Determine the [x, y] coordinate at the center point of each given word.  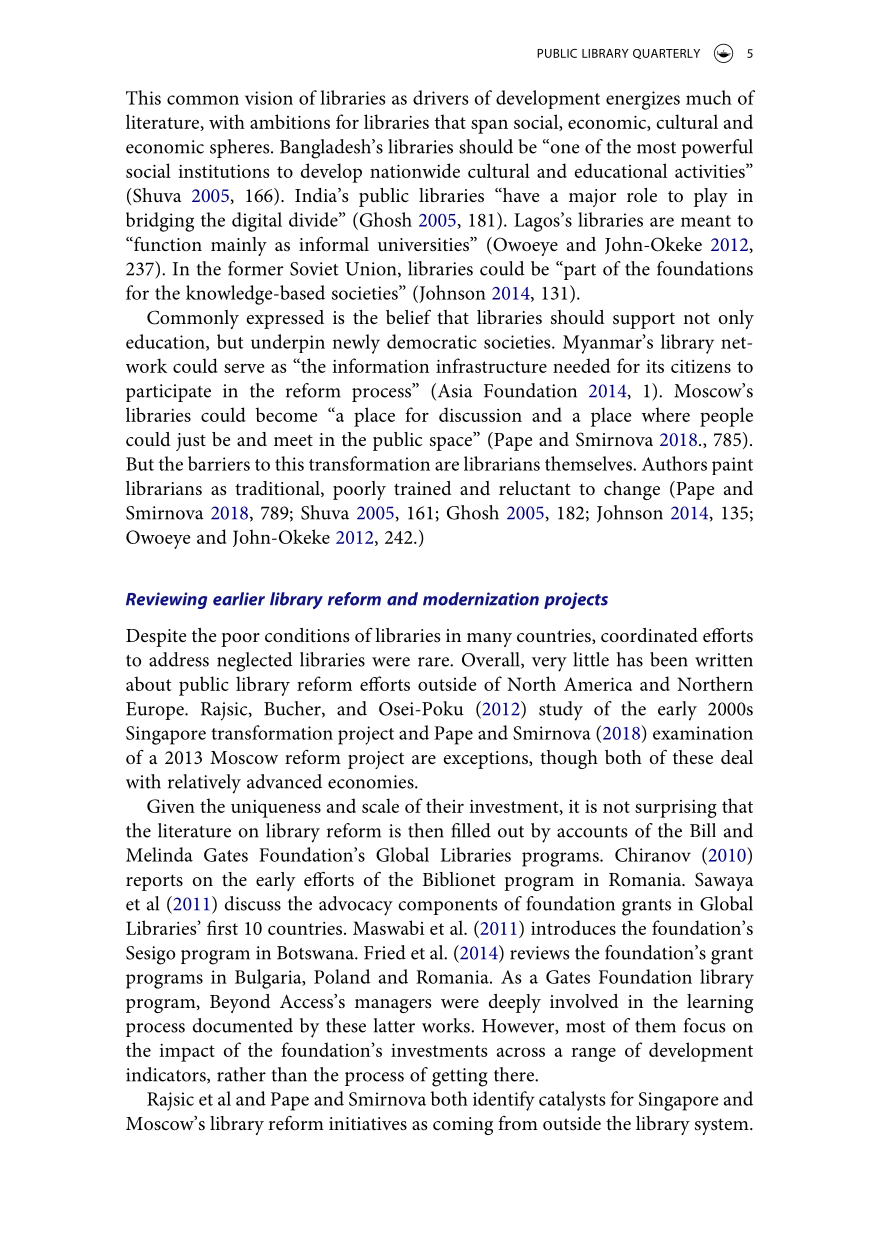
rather [241, 1074]
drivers [440, 97]
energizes [643, 100]
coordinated [649, 635]
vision [269, 98]
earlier [239, 599]
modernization [481, 599]
